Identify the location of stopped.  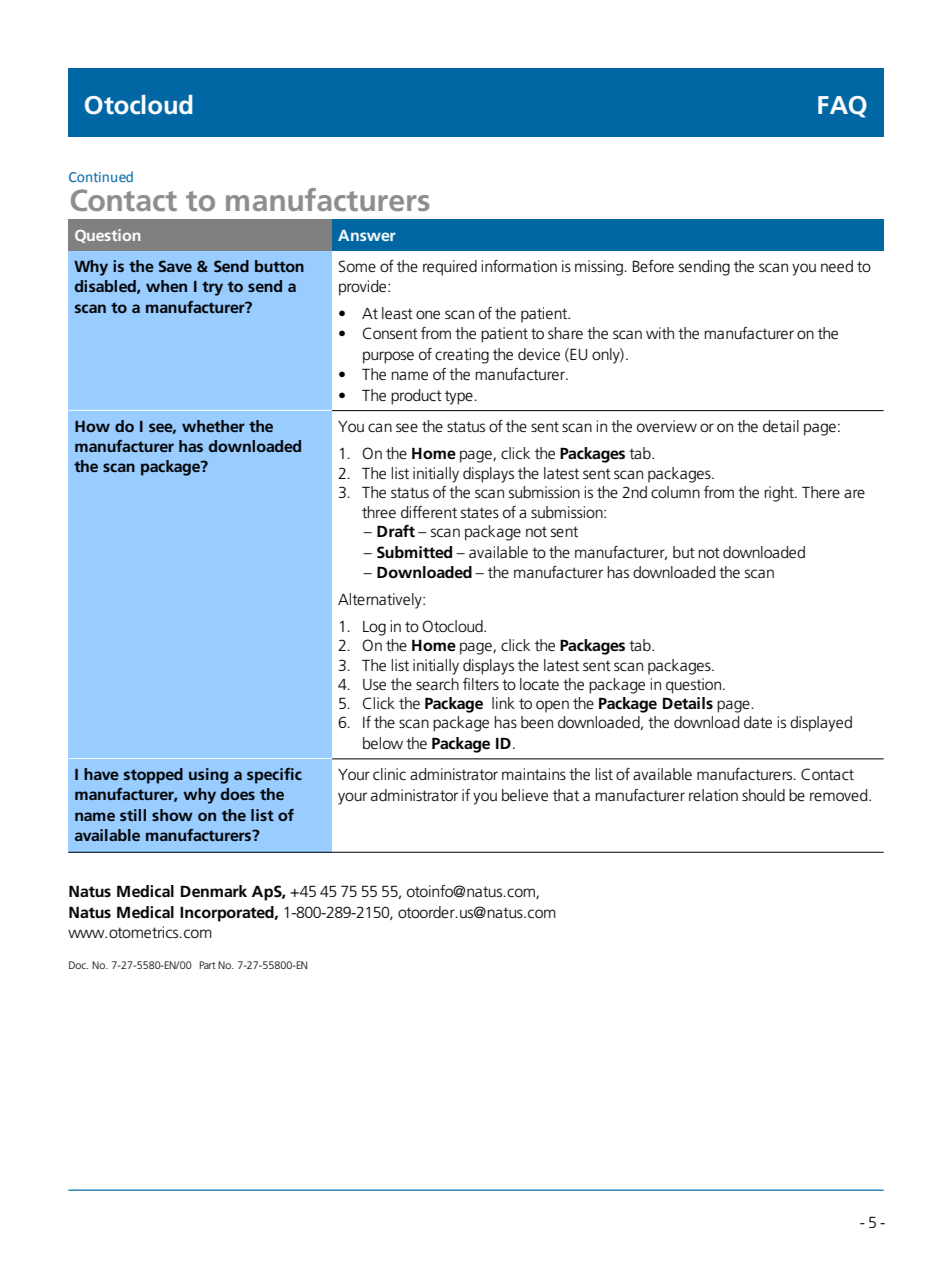
(153, 776).
